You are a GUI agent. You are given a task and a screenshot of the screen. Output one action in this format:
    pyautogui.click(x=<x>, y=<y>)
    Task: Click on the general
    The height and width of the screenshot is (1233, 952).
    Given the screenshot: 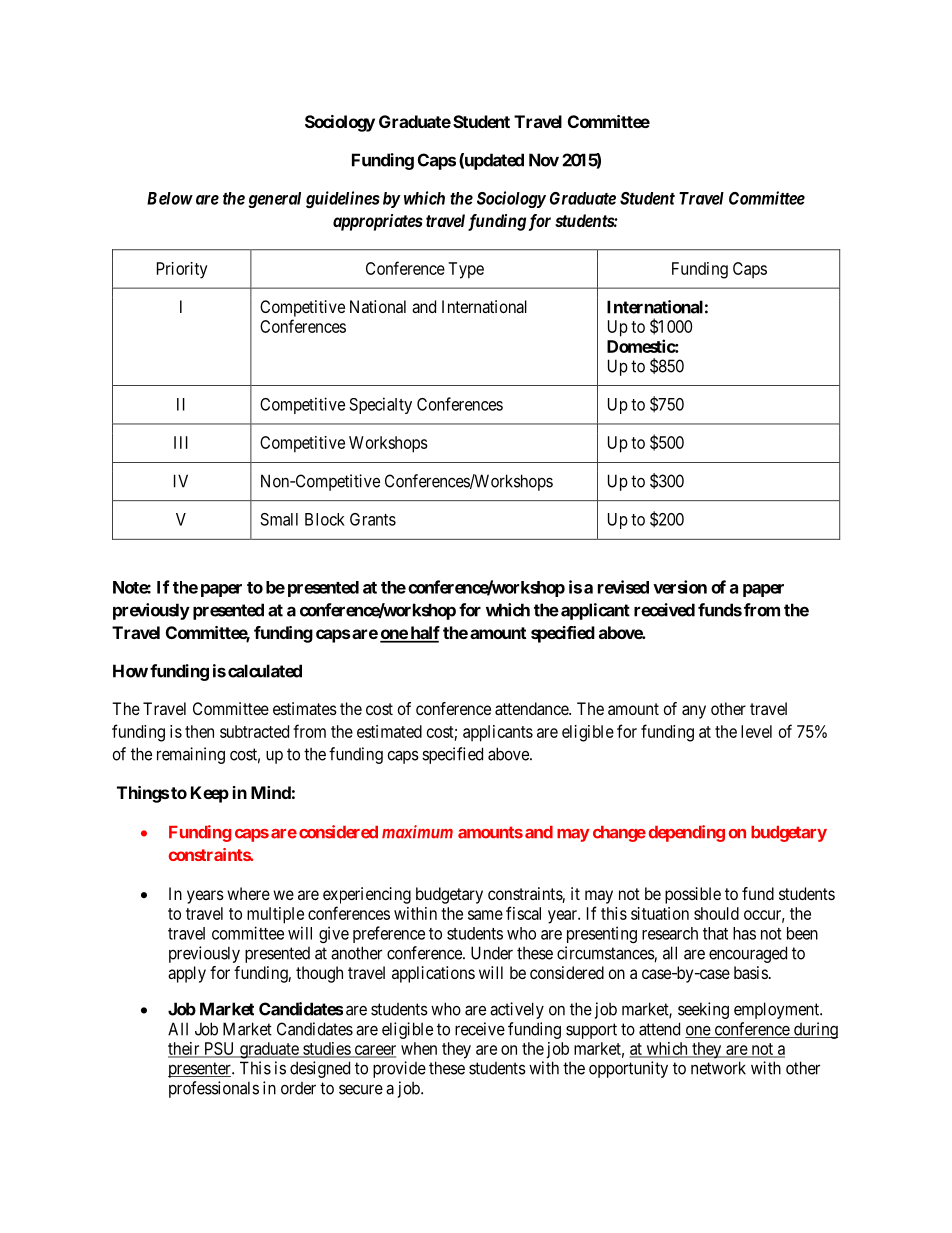 What is the action you would take?
    pyautogui.click(x=274, y=200)
